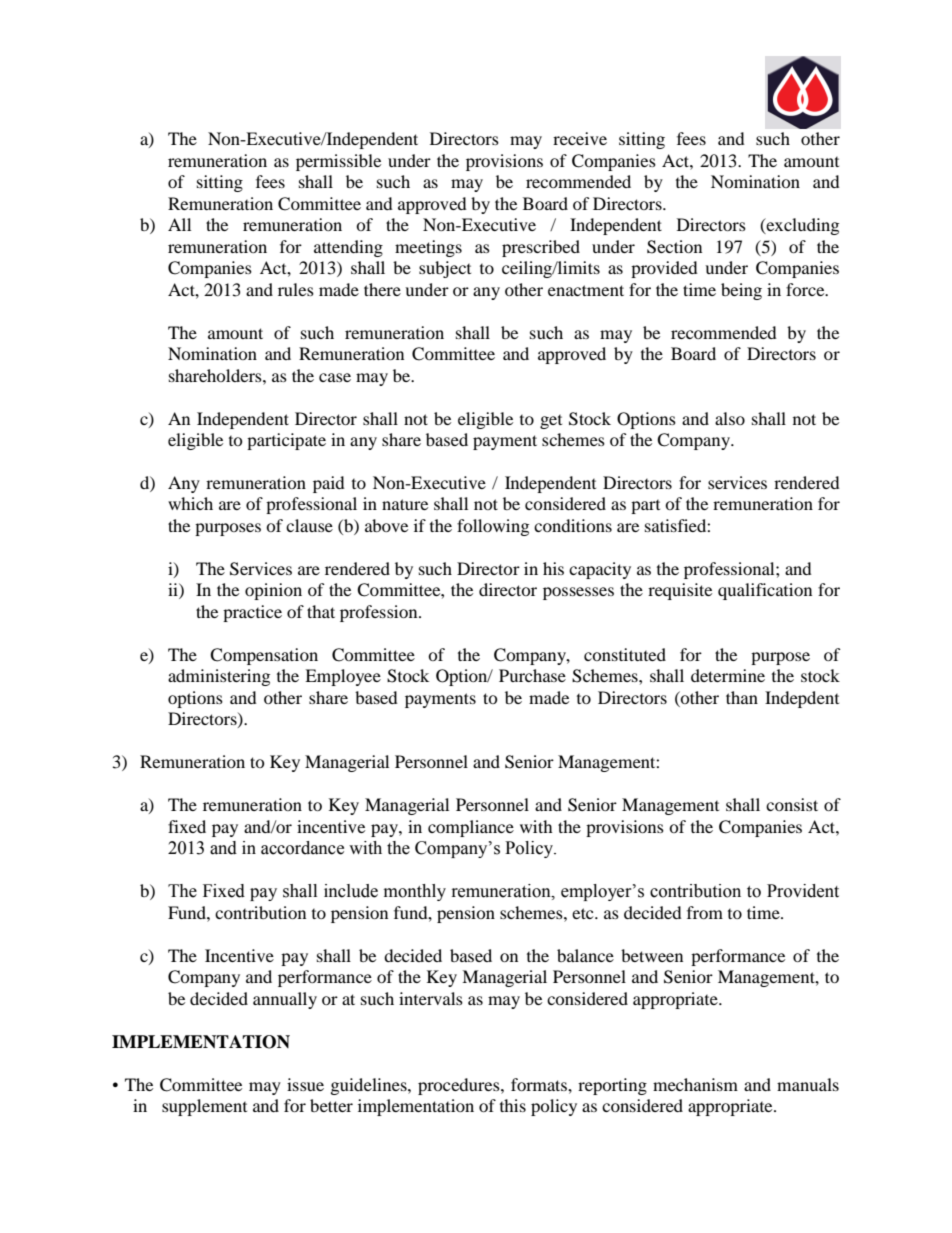  What do you see at coordinates (742, 697) in the image?
I see `than` at bounding box center [742, 697].
